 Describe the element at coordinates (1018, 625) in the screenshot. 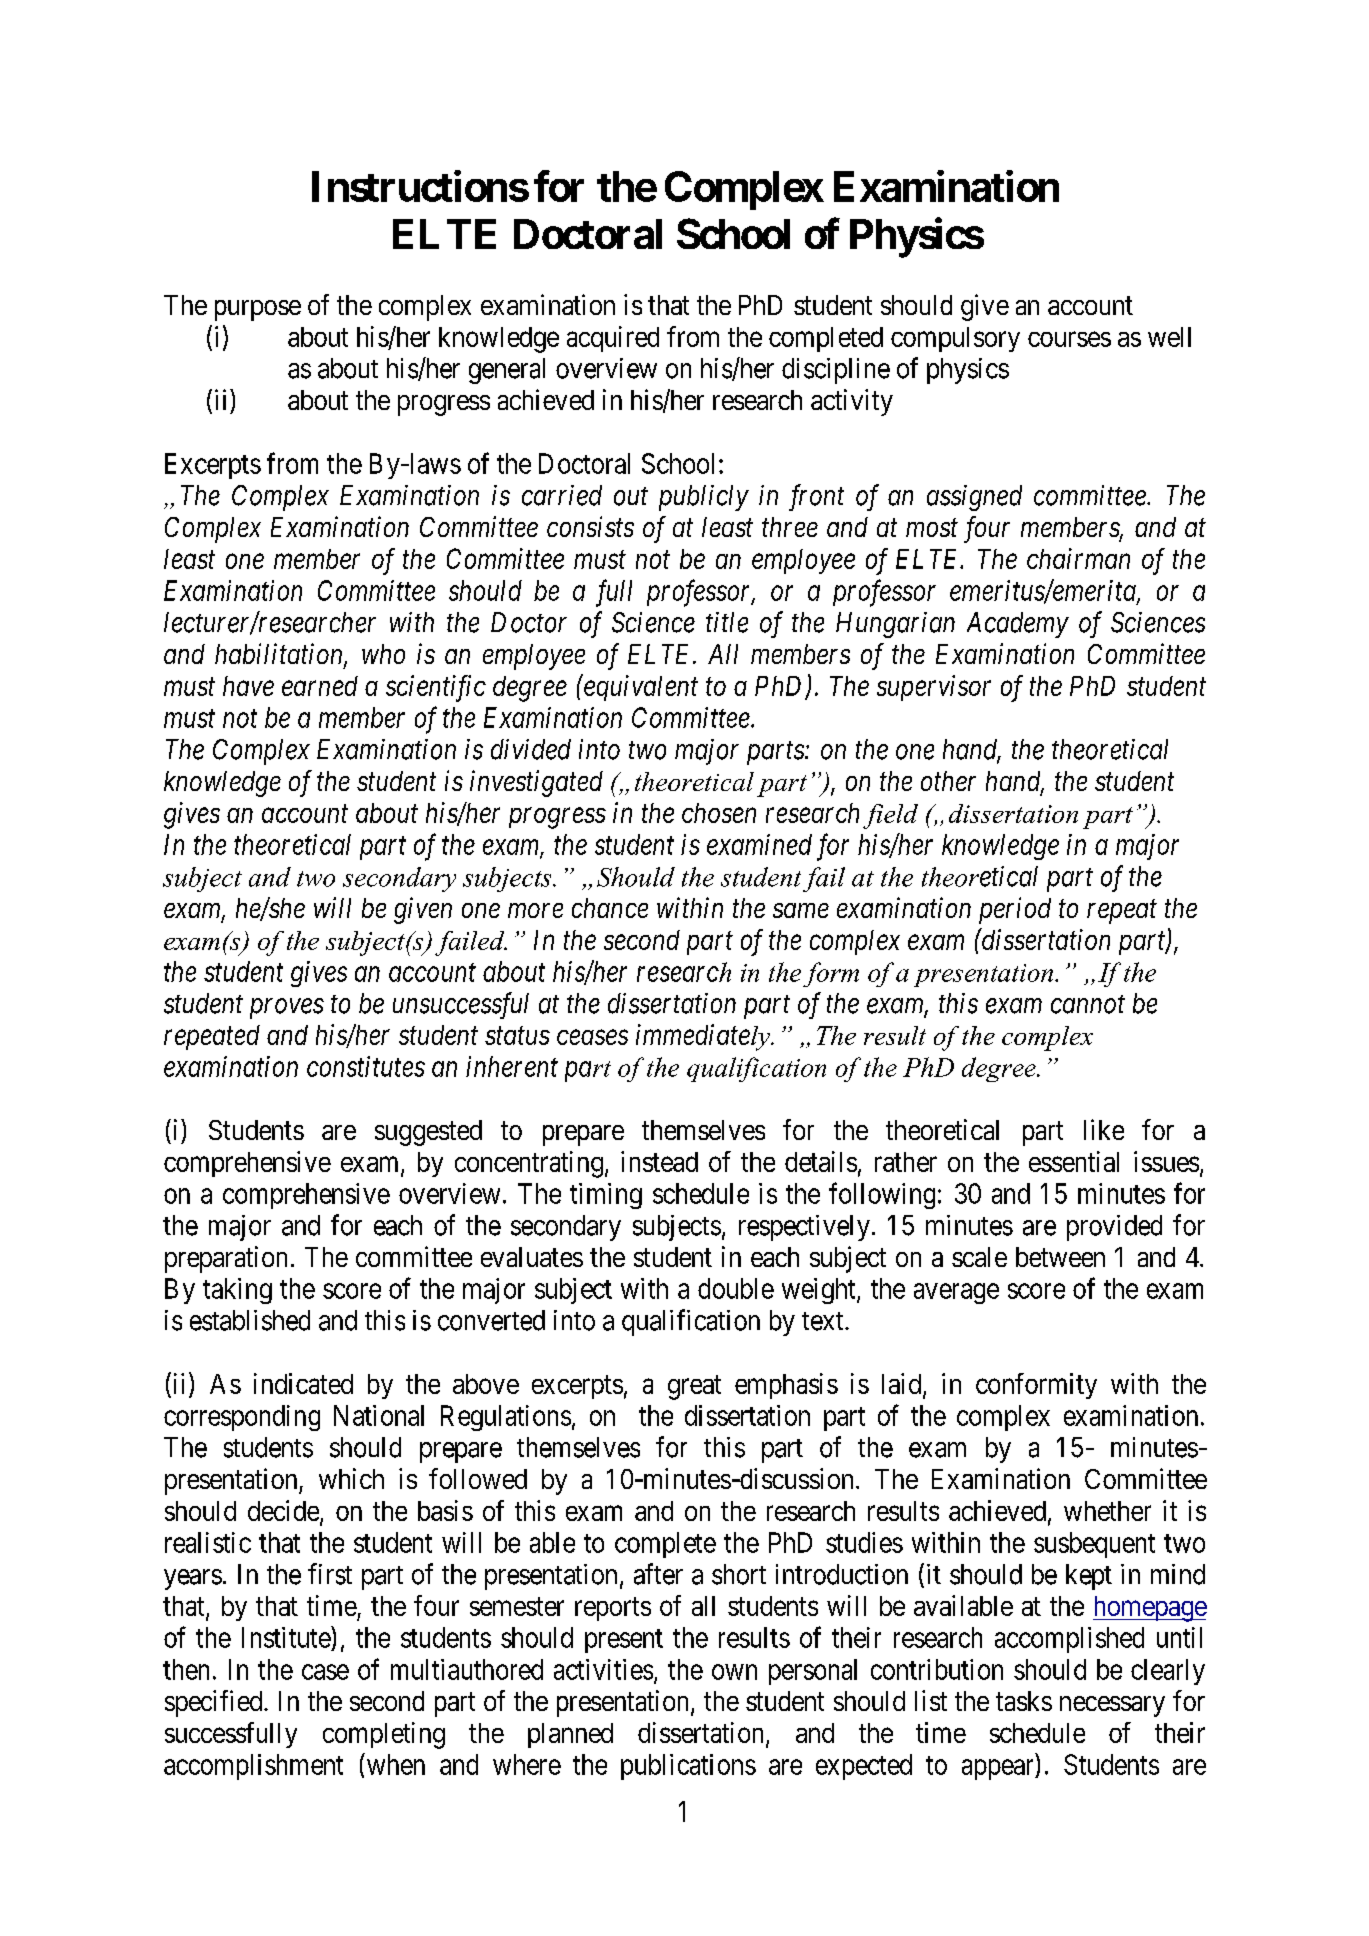

I see `Academy` at that location.
